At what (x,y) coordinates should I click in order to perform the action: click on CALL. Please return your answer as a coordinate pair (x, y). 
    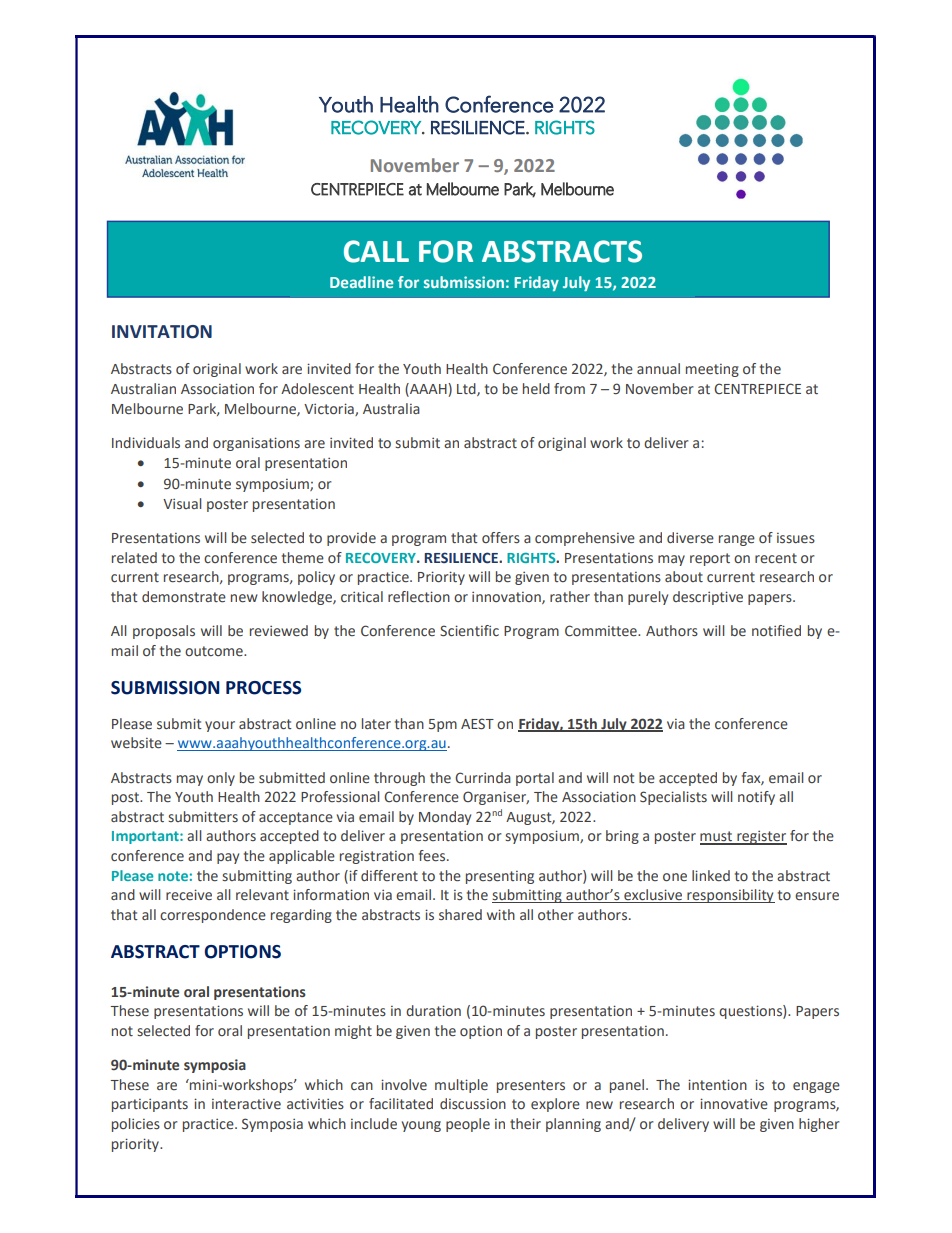
    Looking at the image, I should click on (376, 251).
